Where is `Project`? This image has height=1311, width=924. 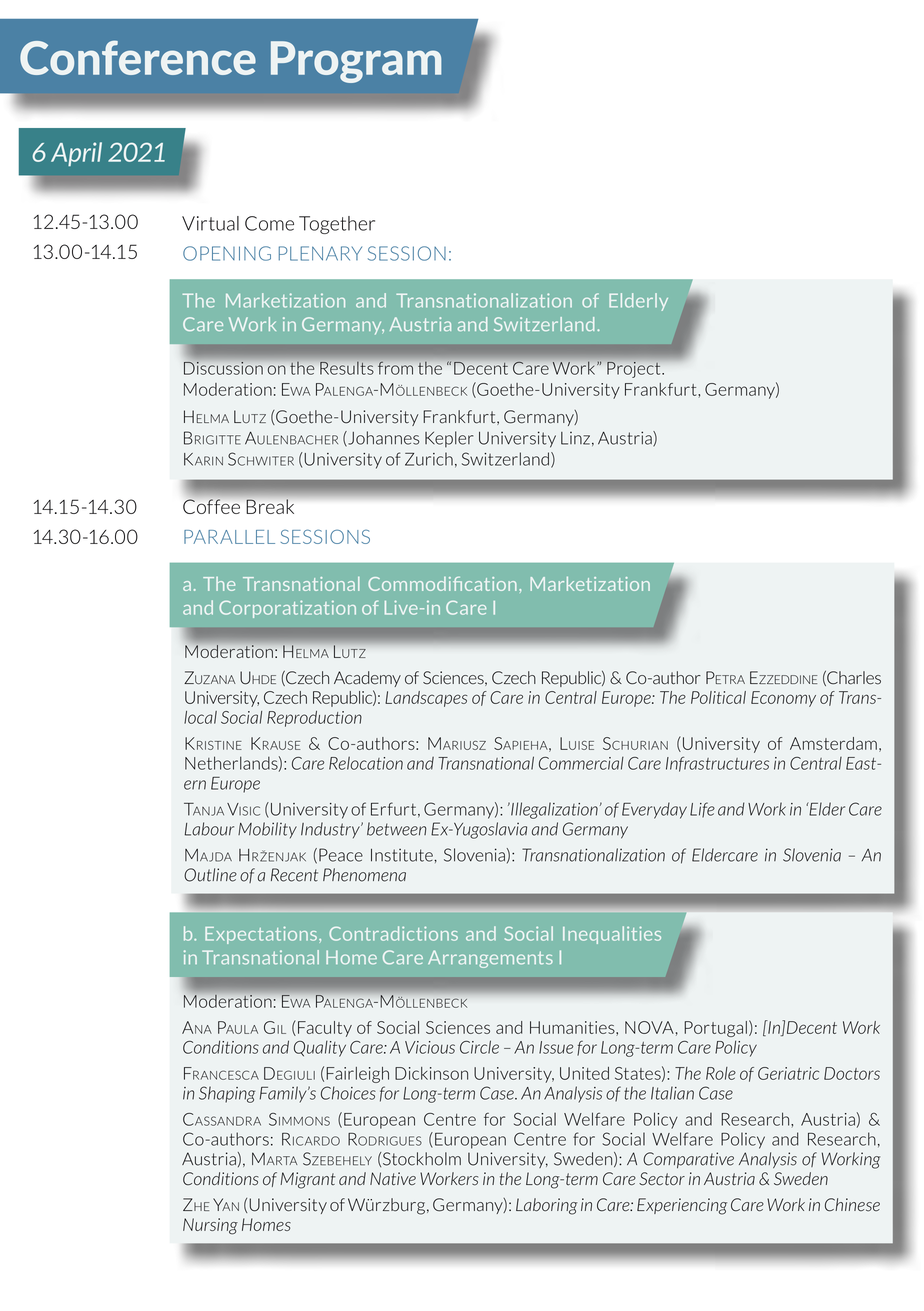
Project is located at coordinates (635, 370).
